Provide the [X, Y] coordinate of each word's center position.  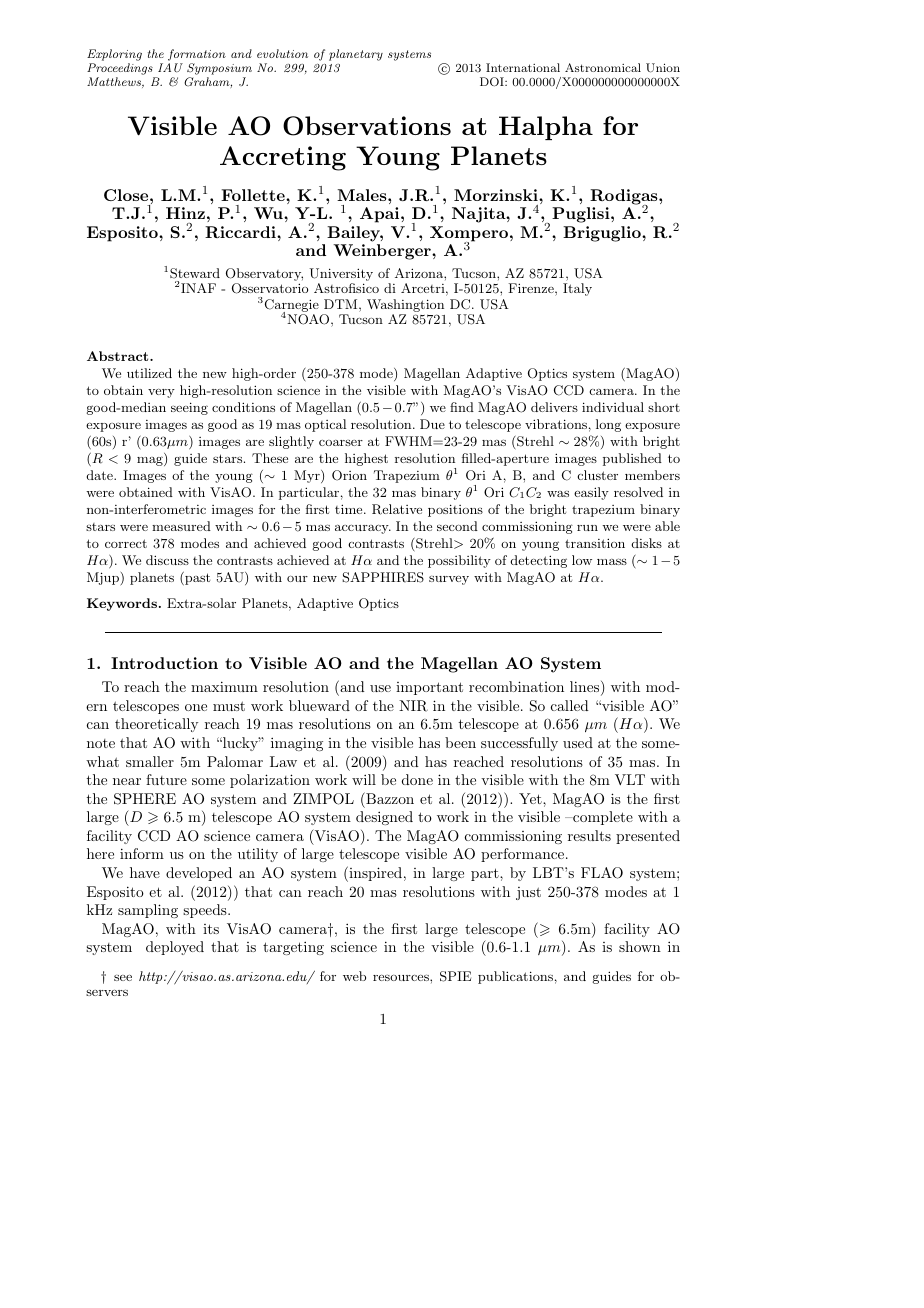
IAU [170, 68]
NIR [413, 706]
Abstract [119, 356]
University [341, 276]
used [578, 742]
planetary [356, 55]
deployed [175, 948]
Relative [397, 509]
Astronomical [603, 67]
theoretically [156, 725]
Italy [577, 289]
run [587, 528]
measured [181, 526]
